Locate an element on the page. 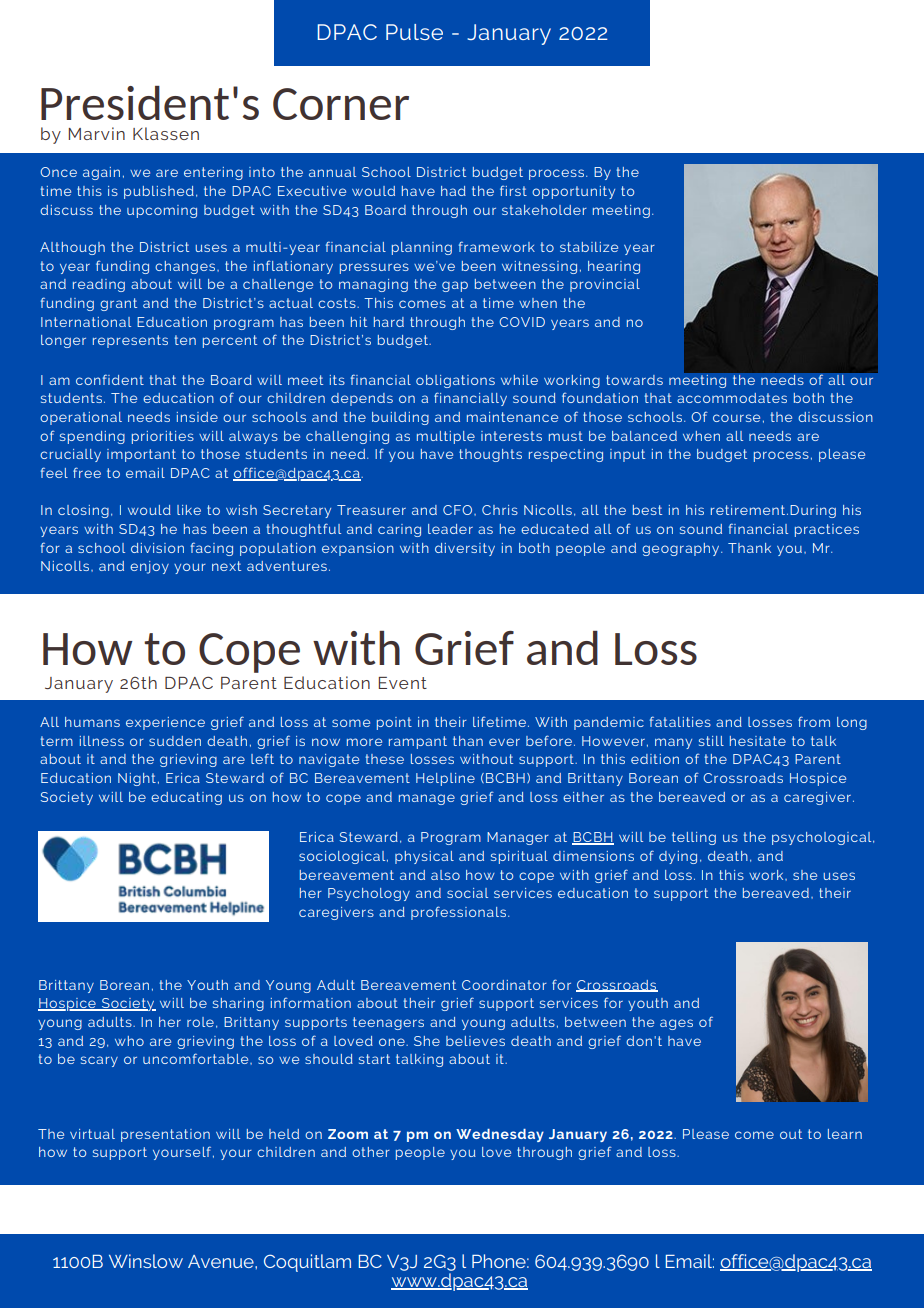  Event is located at coordinates (403, 683).
